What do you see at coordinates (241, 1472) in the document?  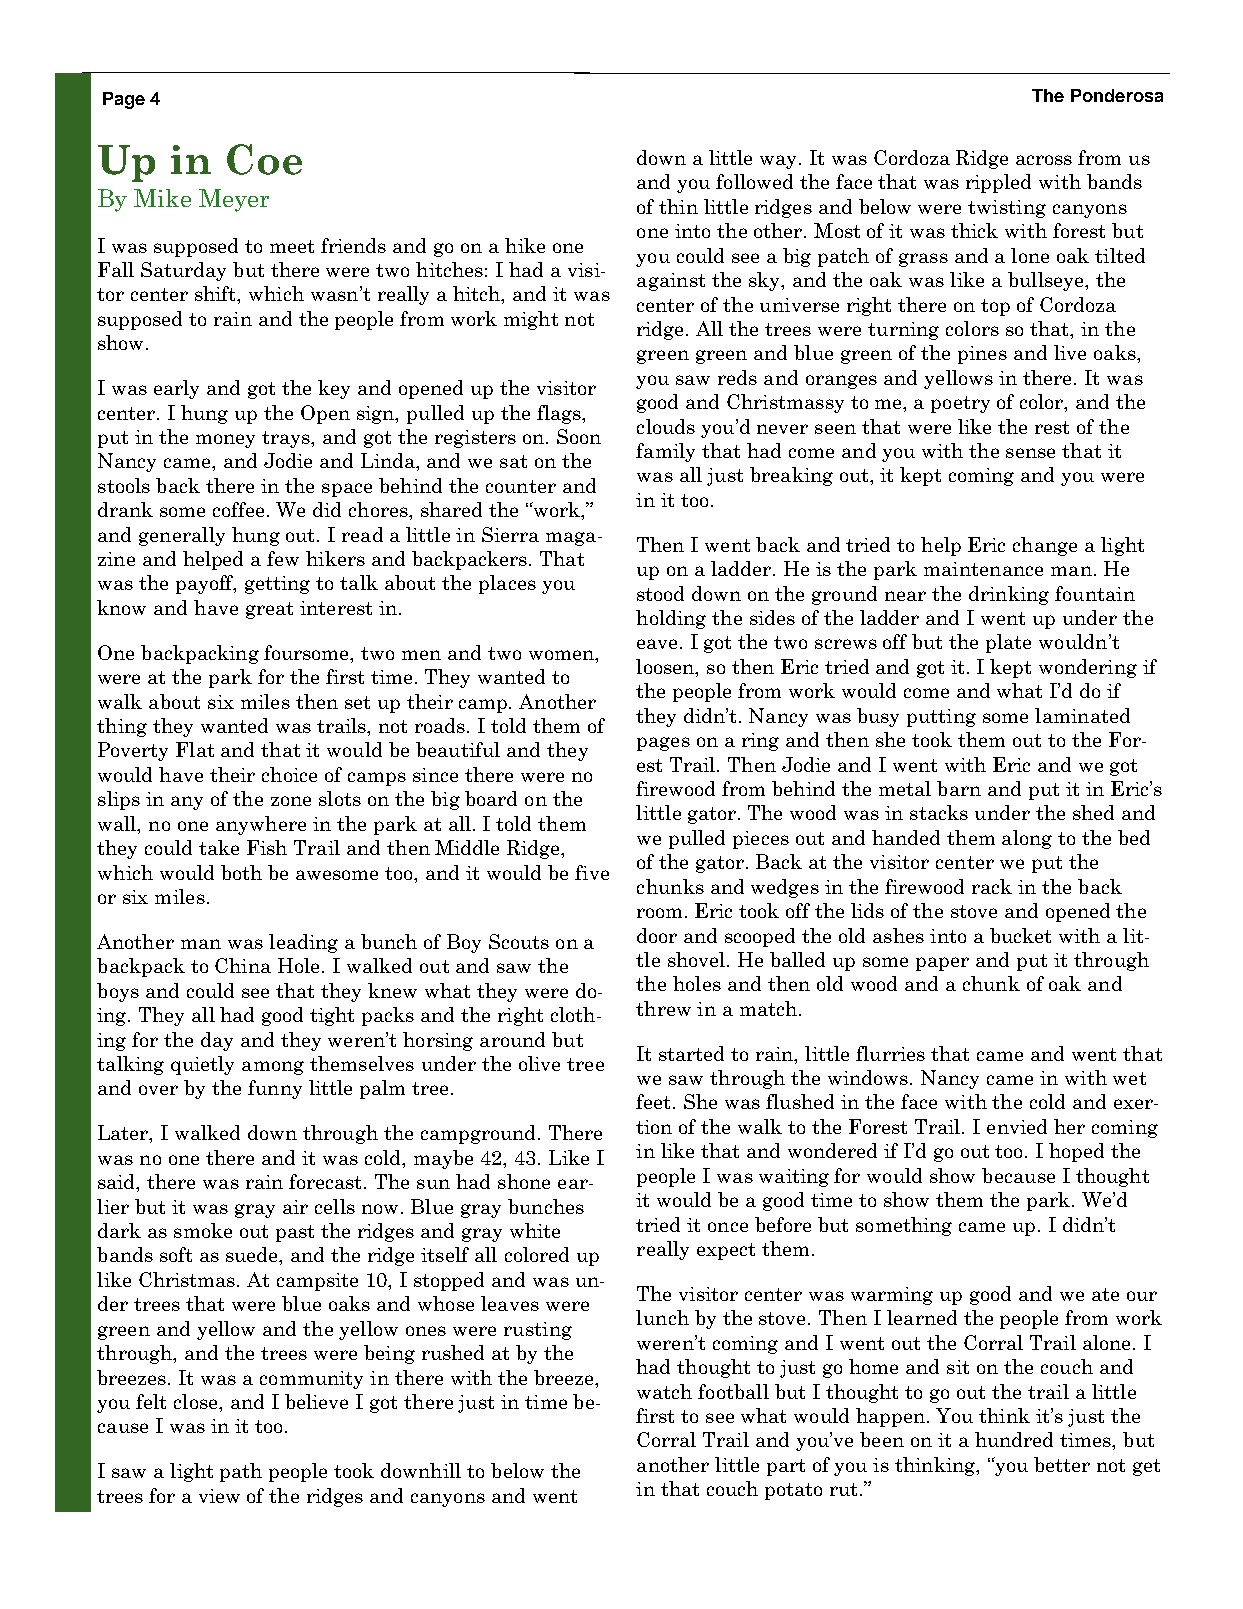 I see `path` at bounding box center [241, 1472].
